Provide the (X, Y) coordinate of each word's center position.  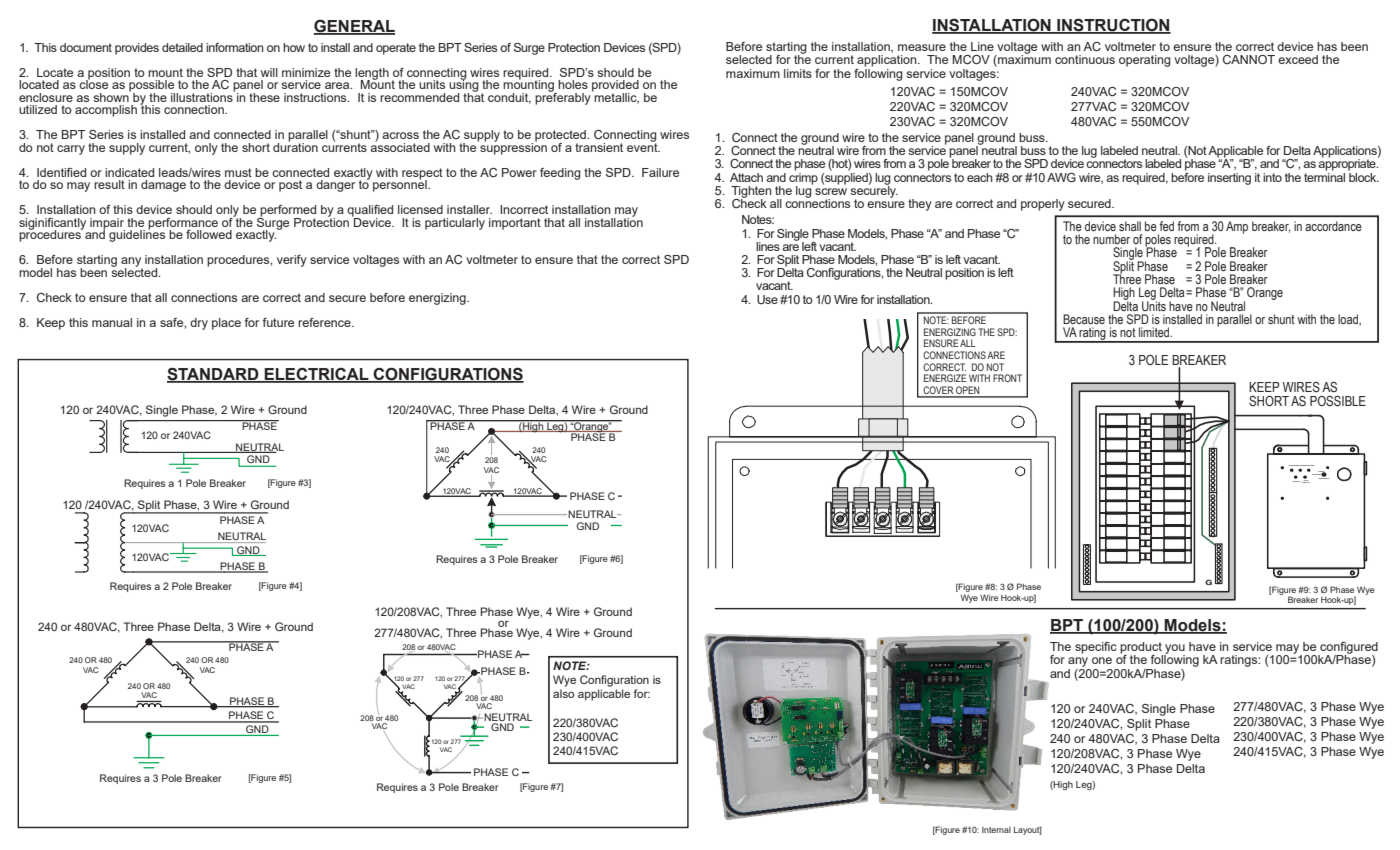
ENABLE (1324, 477)
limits (798, 73)
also (563, 693)
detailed (182, 47)
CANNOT (1249, 59)
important (515, 224)
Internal (996, 830)
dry (199, 324)
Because (1084, 319)
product (1141, 649)
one (1102, 660)
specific (1096, 648)
